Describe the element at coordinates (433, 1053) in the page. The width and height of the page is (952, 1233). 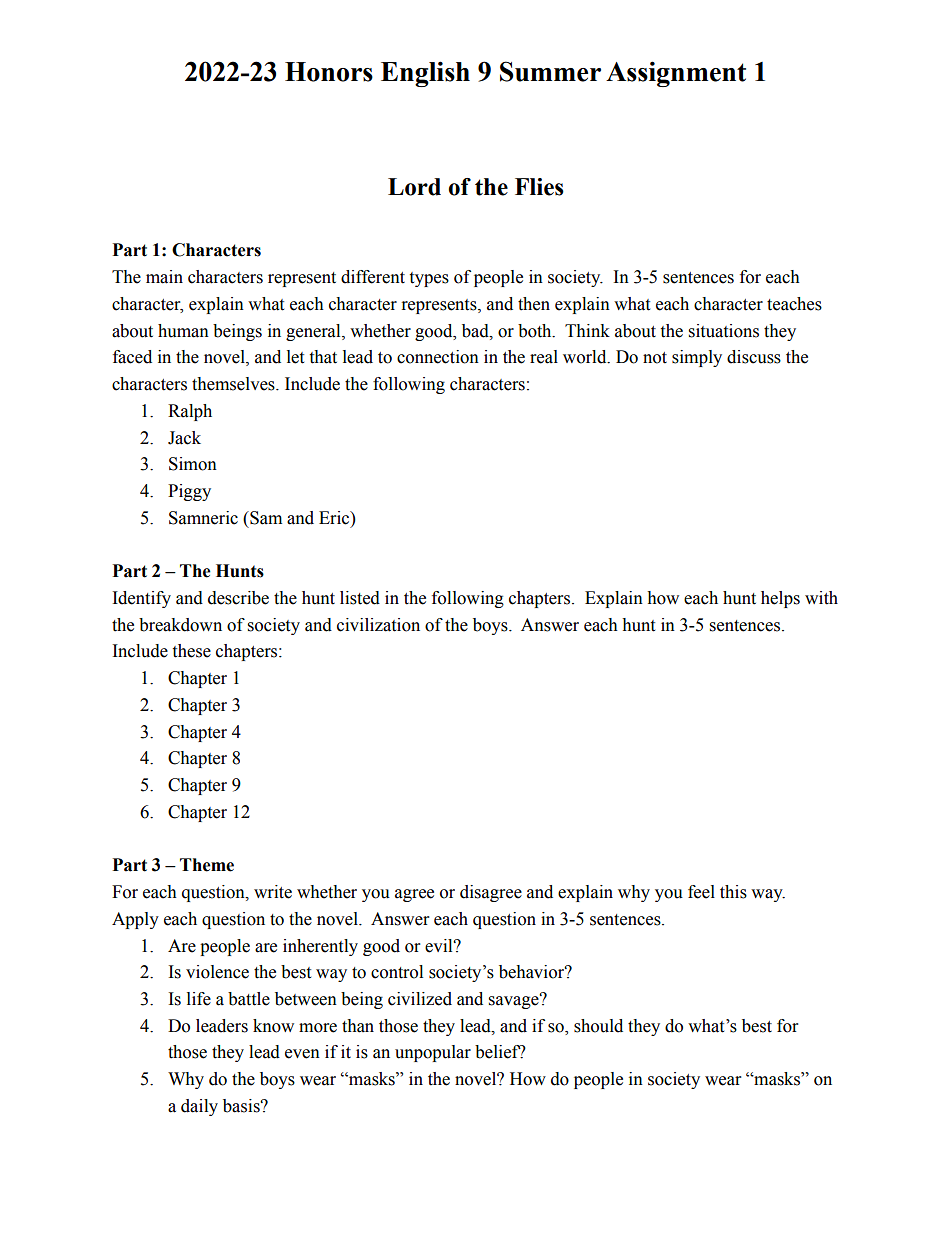
I see `unpopular` at that location.
